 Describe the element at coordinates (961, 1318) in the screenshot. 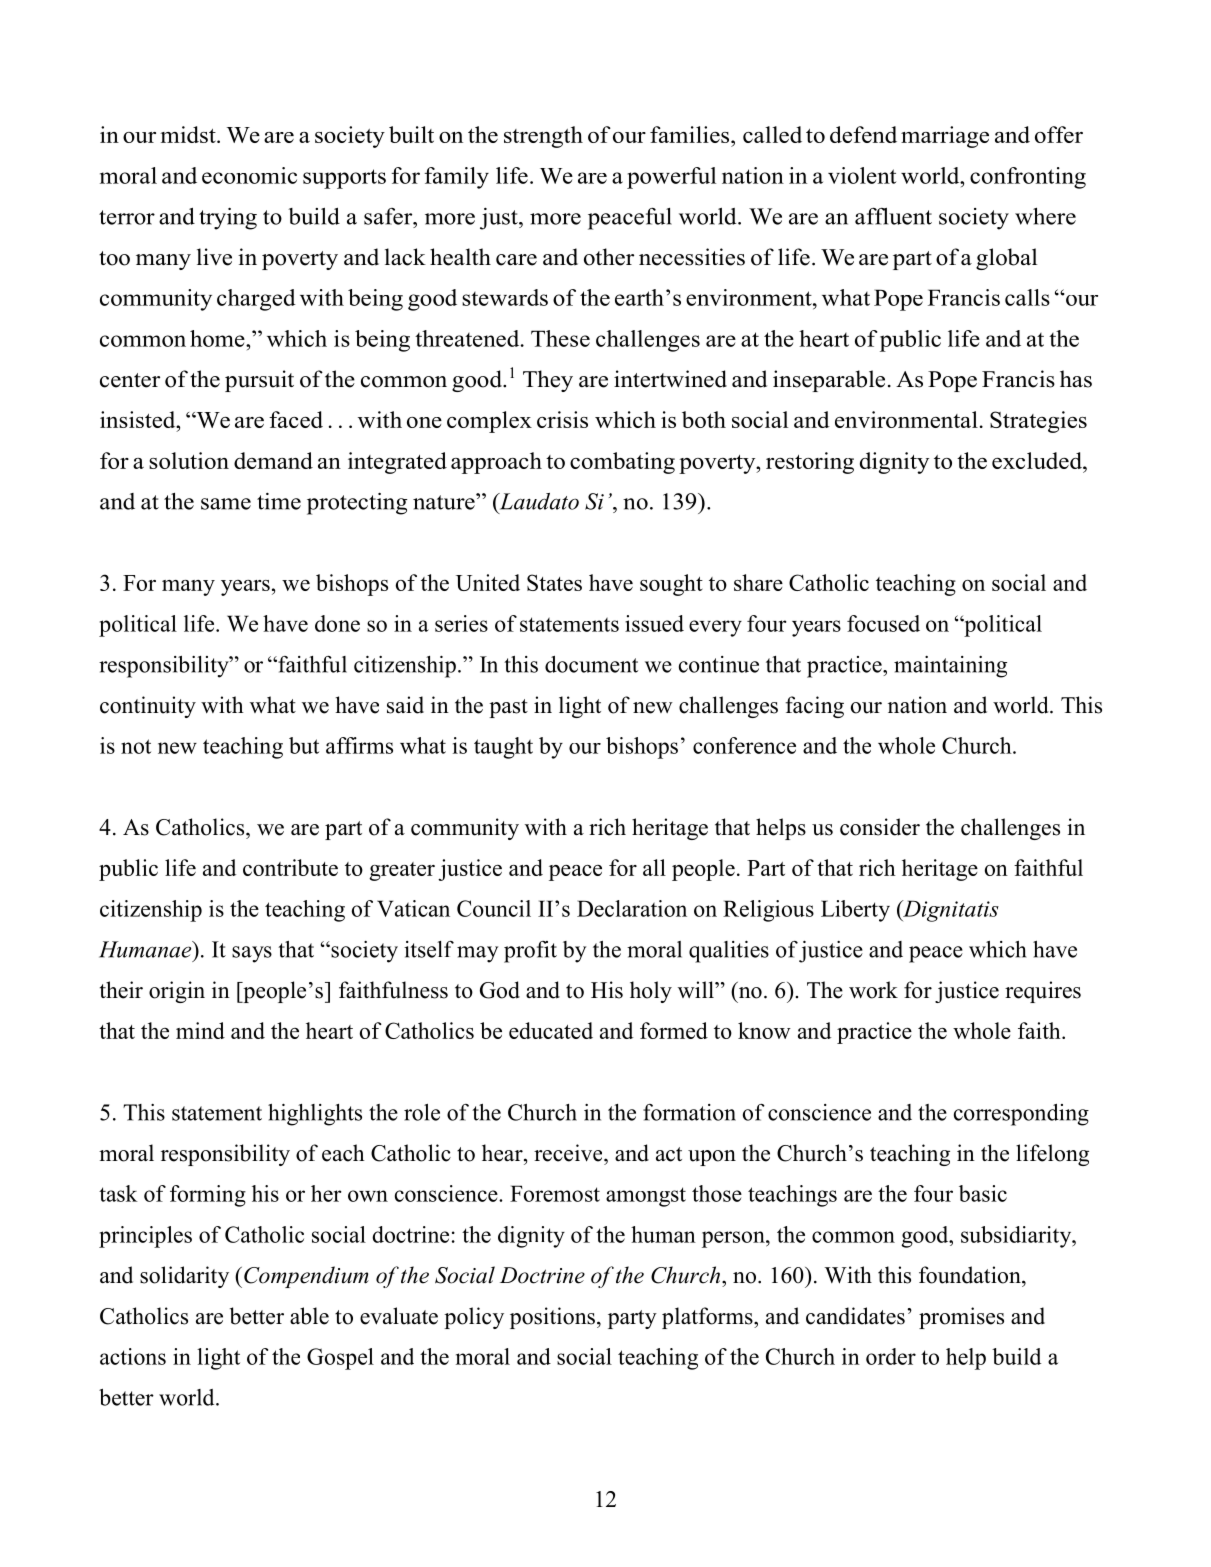

I see `promises` at that location.
